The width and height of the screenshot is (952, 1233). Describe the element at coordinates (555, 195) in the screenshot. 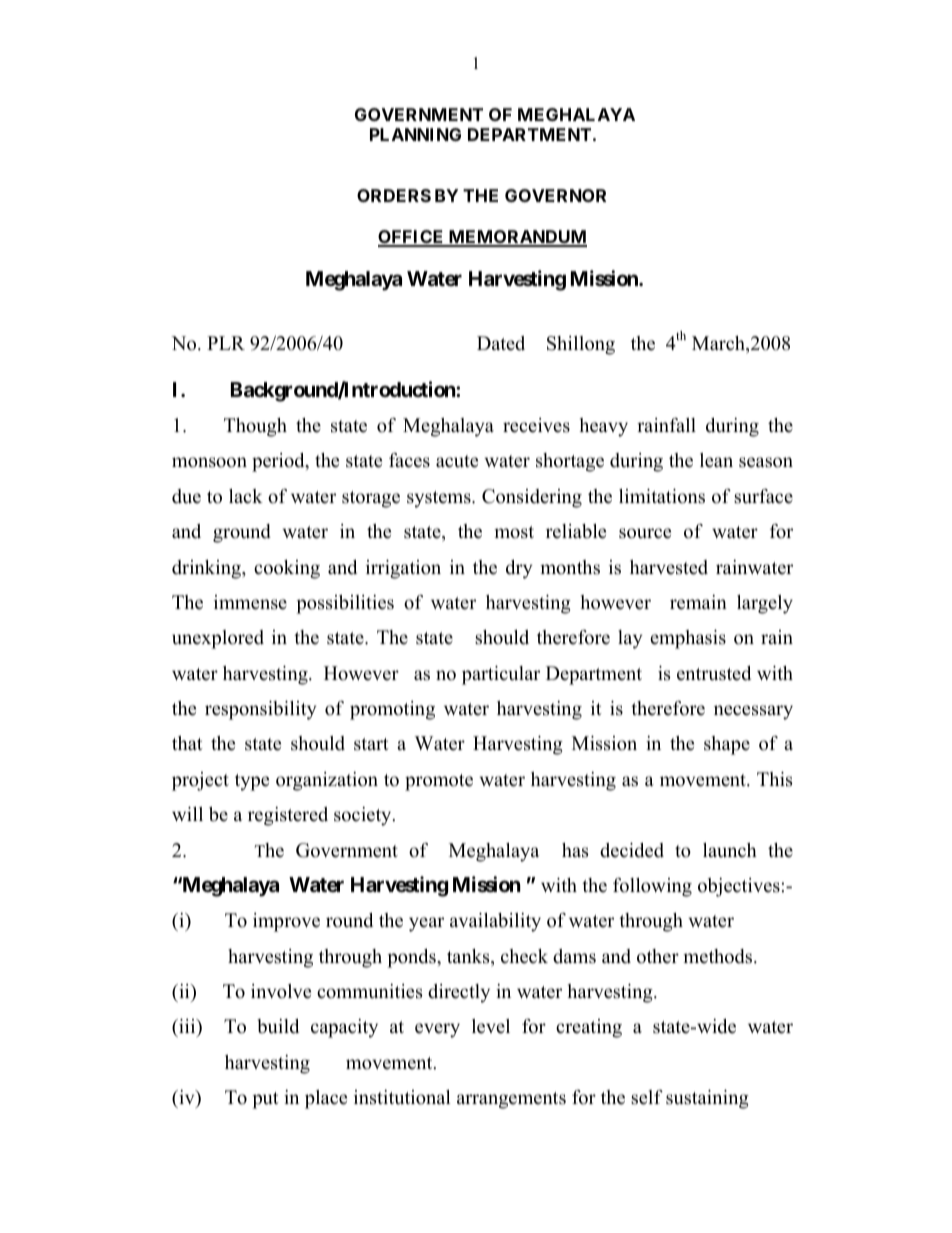

I see `GOVERNOR` at that location.
